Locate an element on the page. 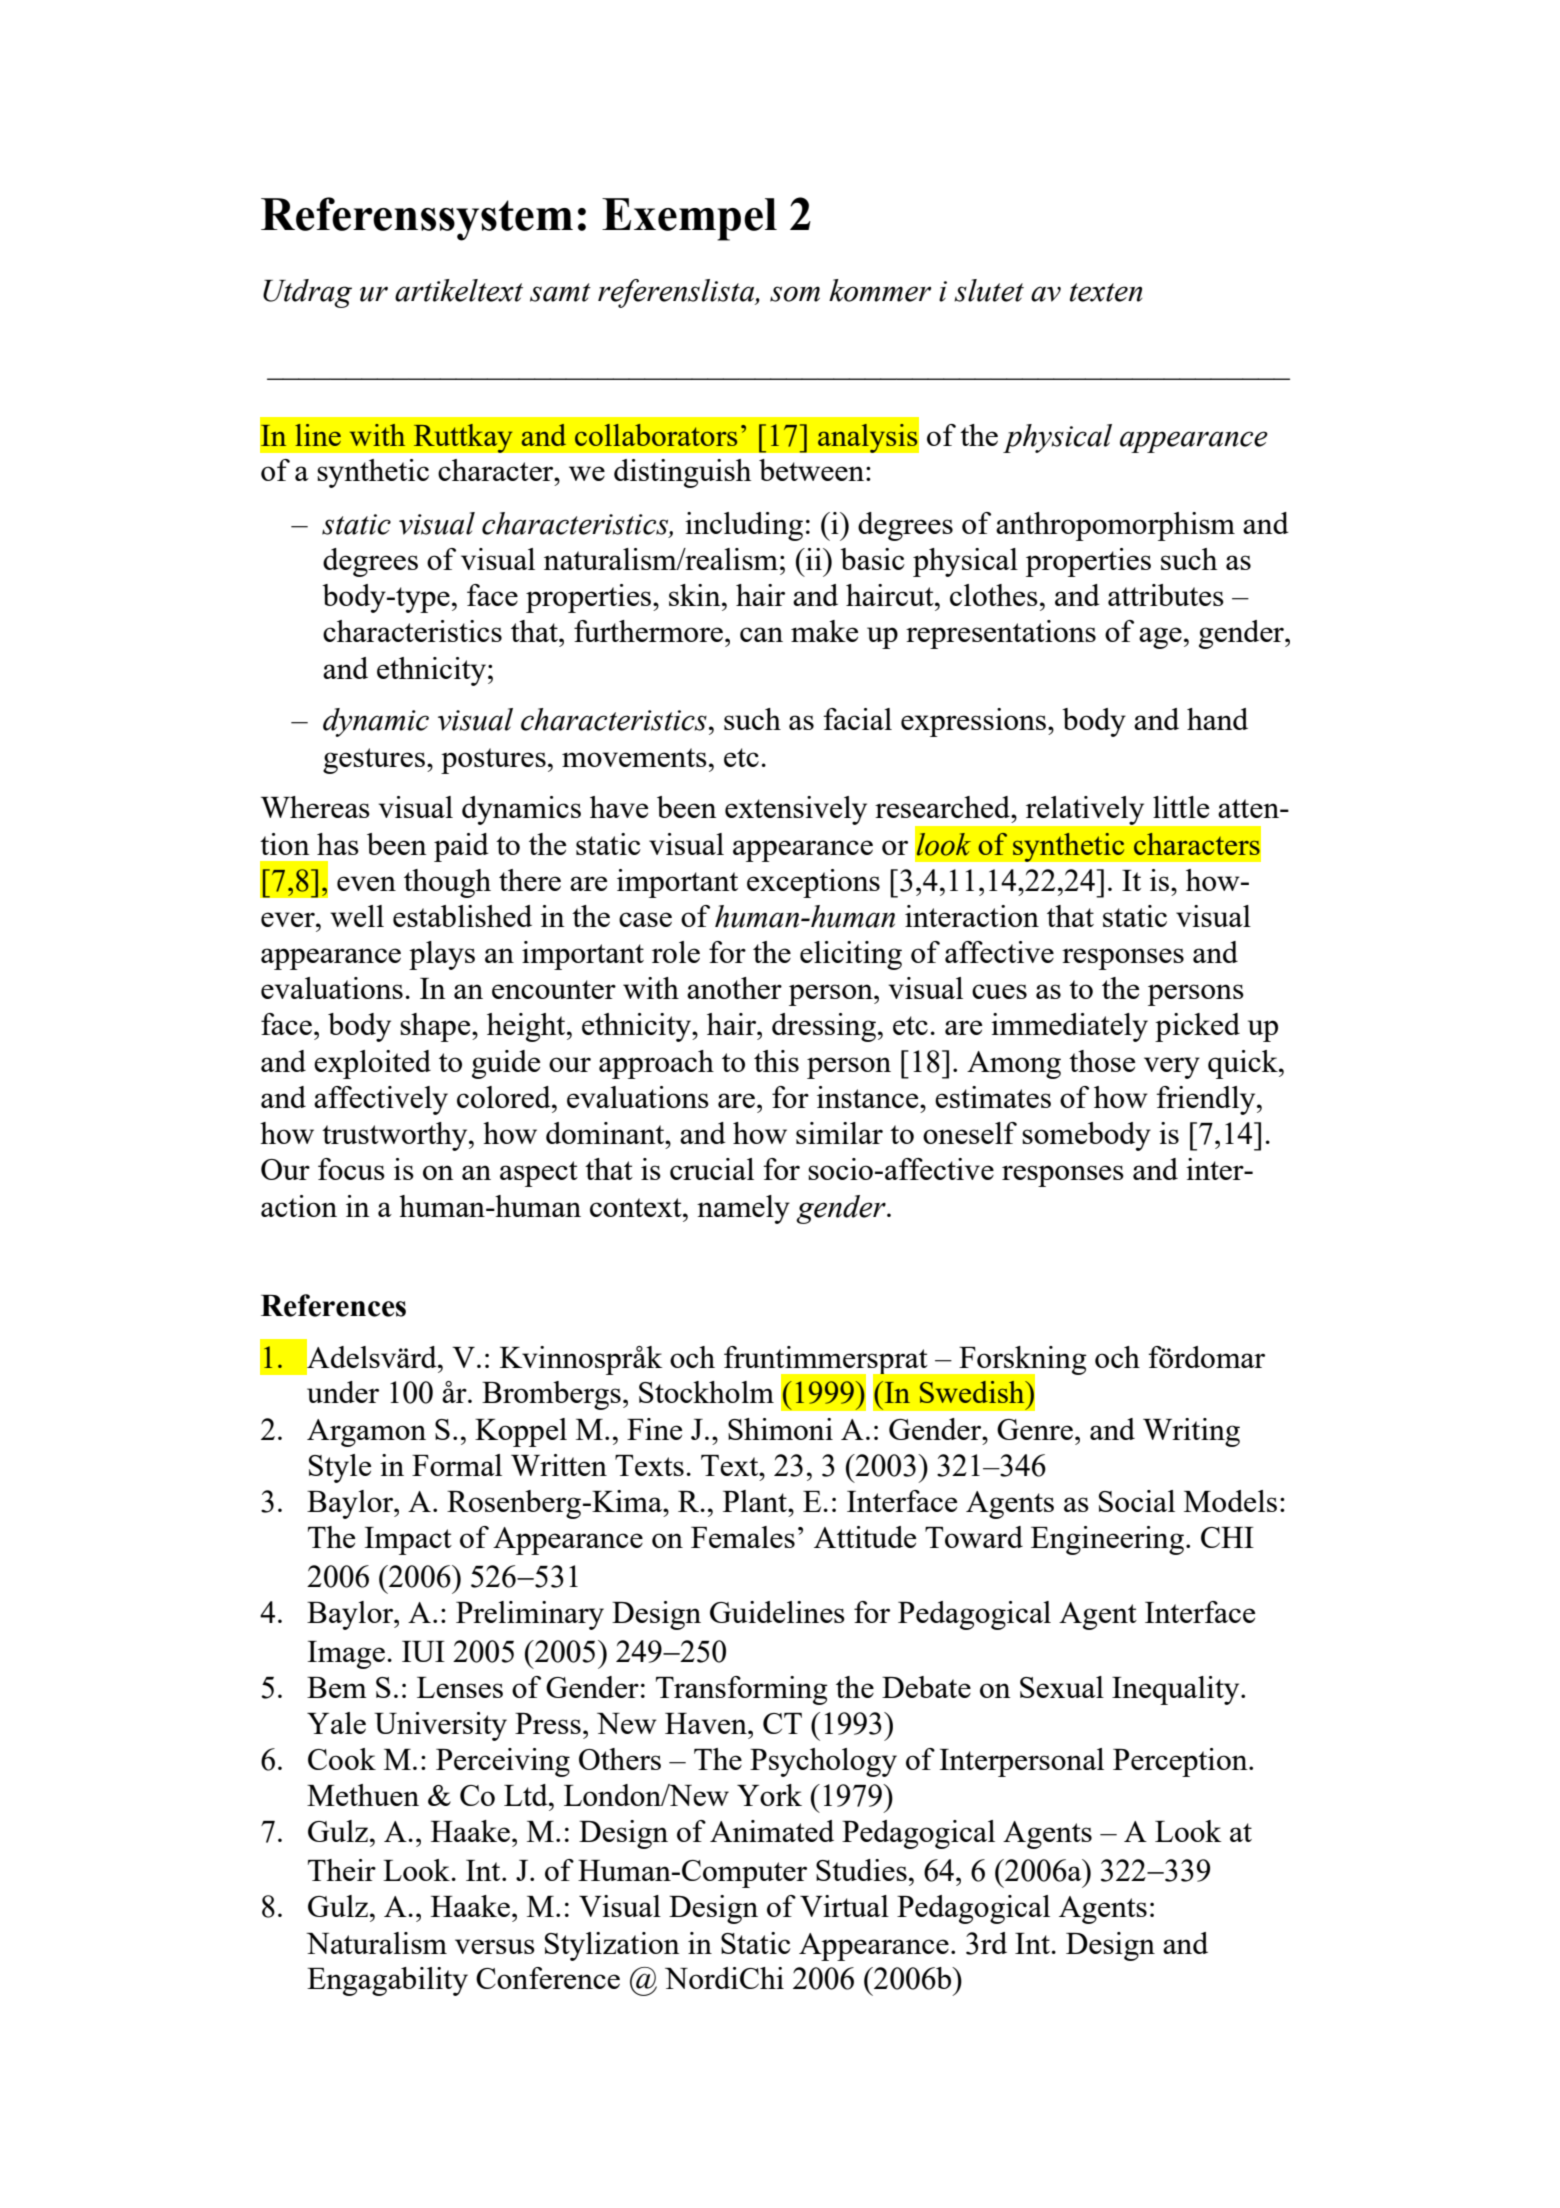 The width and height of the document is (1560, 2208). samt is located at coordinates (560, 292).
